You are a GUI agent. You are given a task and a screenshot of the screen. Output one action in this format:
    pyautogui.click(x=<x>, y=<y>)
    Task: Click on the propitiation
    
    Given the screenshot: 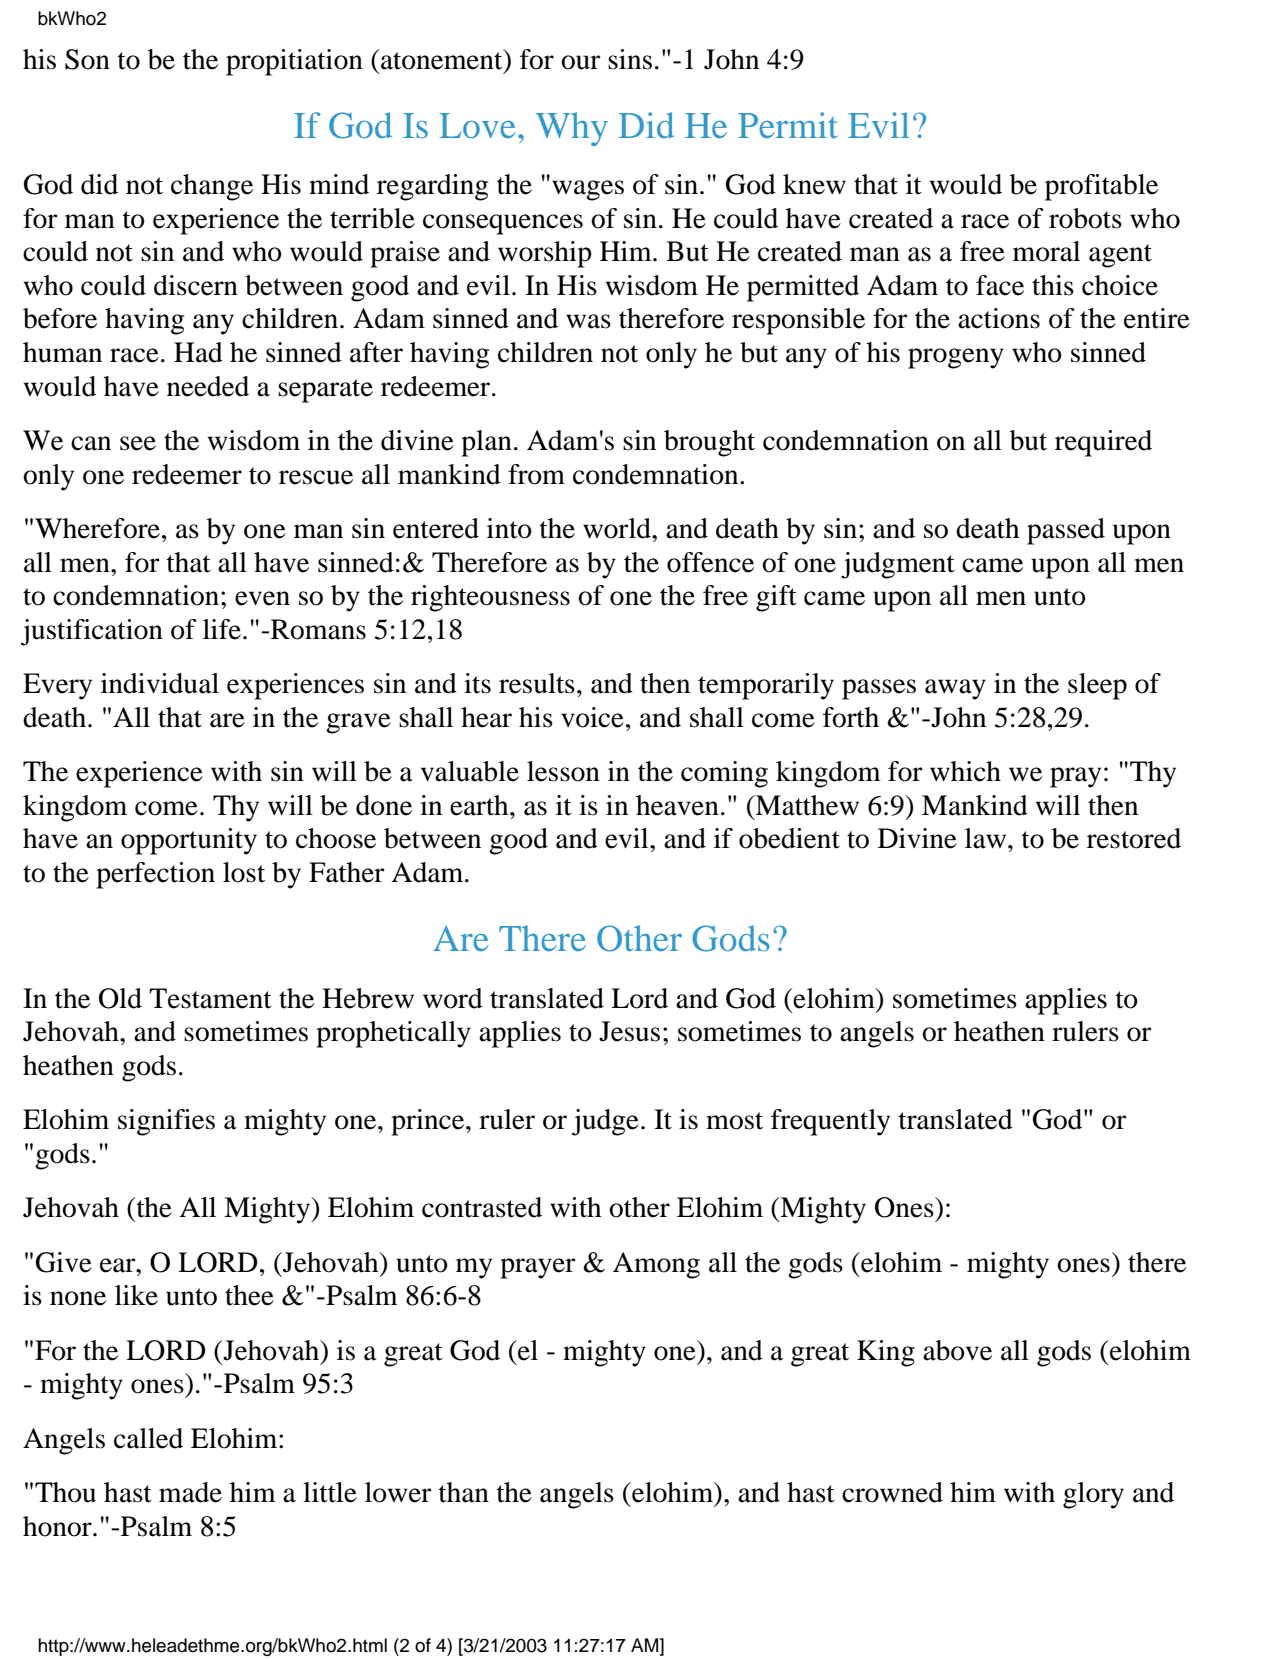 What is the action you would take?
    pyautogui.click(x=294, y=62)
